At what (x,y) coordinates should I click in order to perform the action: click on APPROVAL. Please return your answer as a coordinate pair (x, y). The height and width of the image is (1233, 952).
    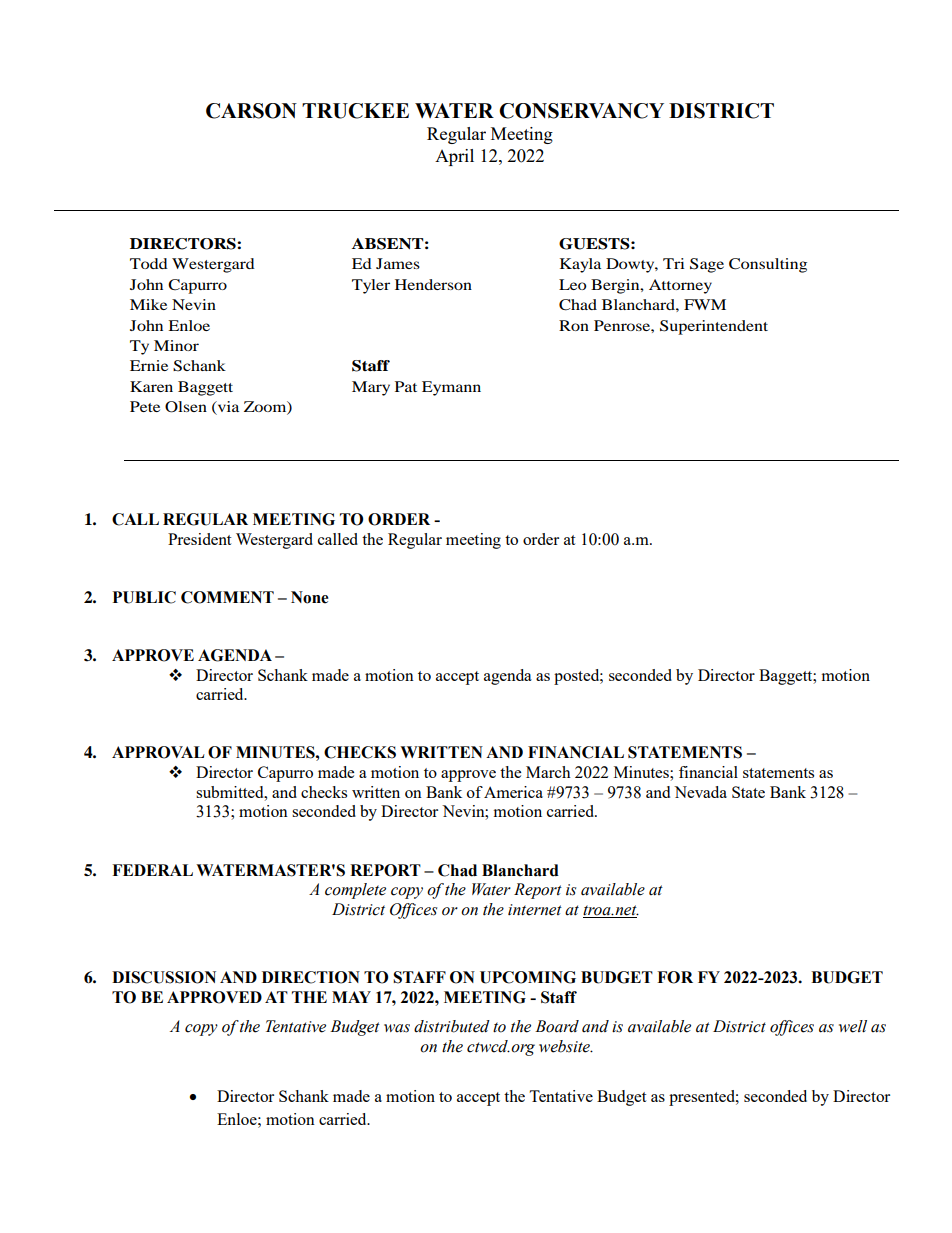
    Looking at the image, I should click on (158, 752).
